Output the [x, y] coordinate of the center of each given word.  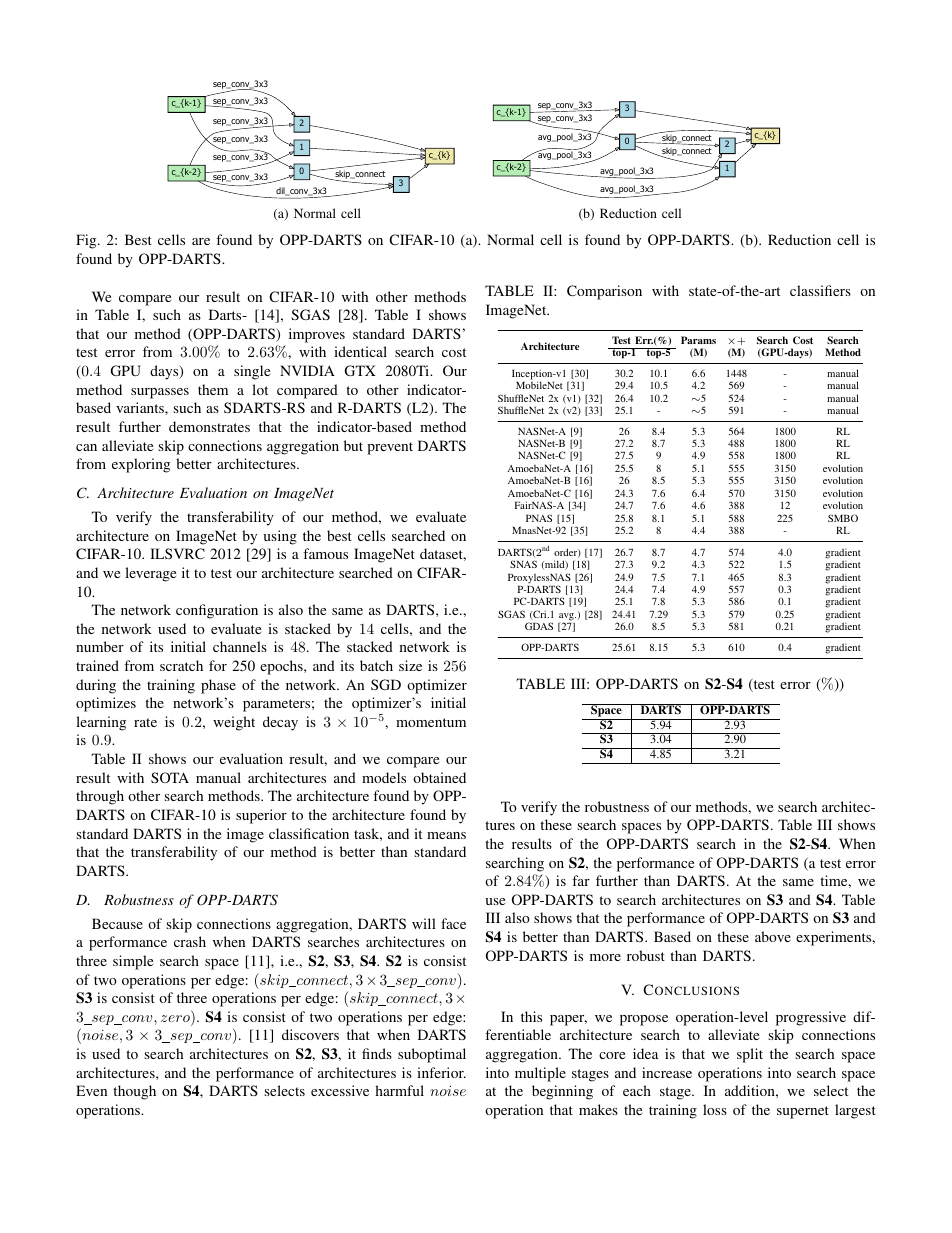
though [134, 1092]
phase [218, 686]
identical [360, 351]
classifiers [820, 290]
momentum [431, 722]
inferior [441, 1072]
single [252, 372]
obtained [439, 777]
